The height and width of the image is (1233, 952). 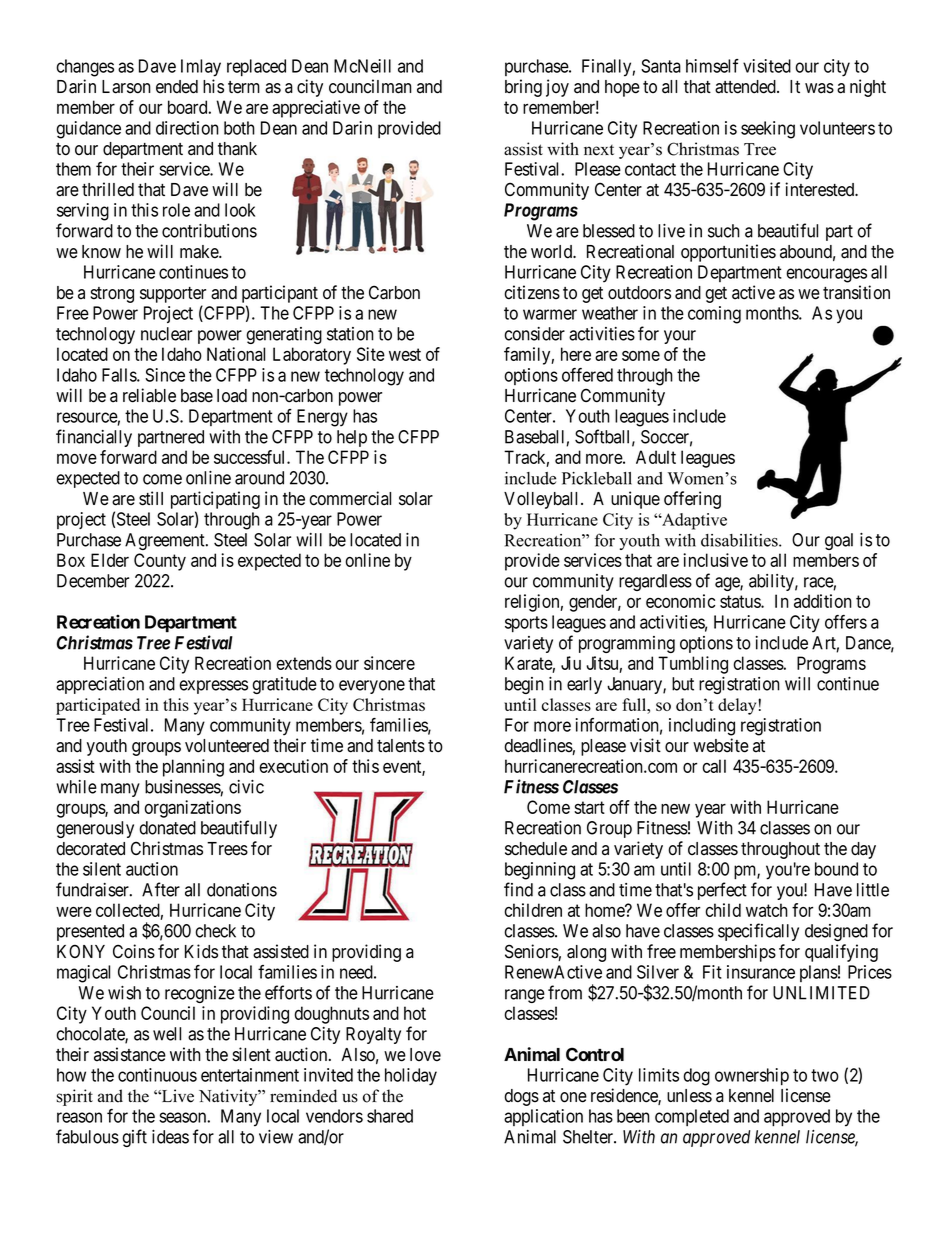 What do you see at coordinates (523, 88) in the image?
I see `bring` at bounding box center [523, 88].
